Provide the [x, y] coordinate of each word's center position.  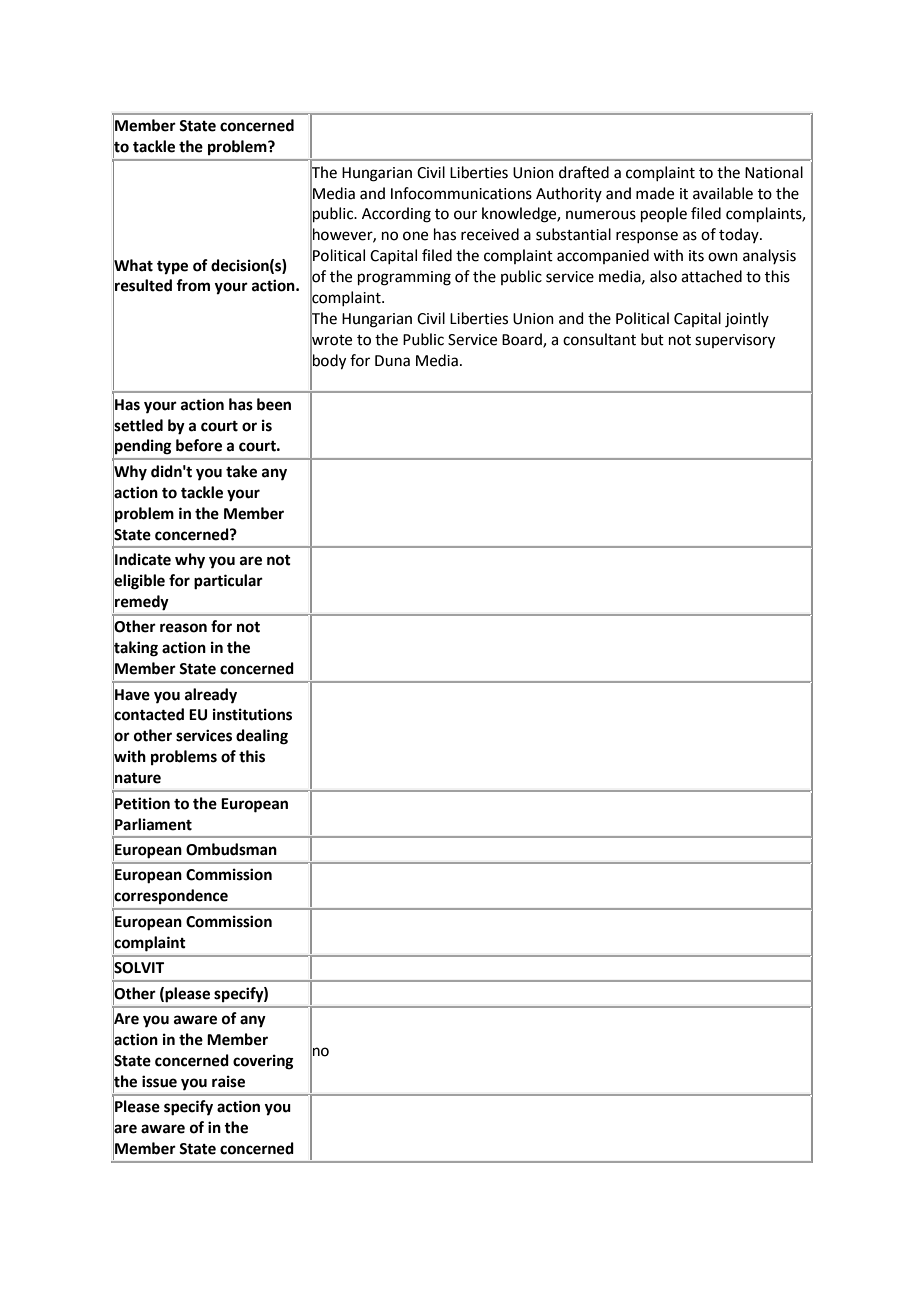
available [723, 193]
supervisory [735, 341]
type [172, 268]
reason [183, 628]
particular [228, 582]
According [396, 215]
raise [228, 1081]
